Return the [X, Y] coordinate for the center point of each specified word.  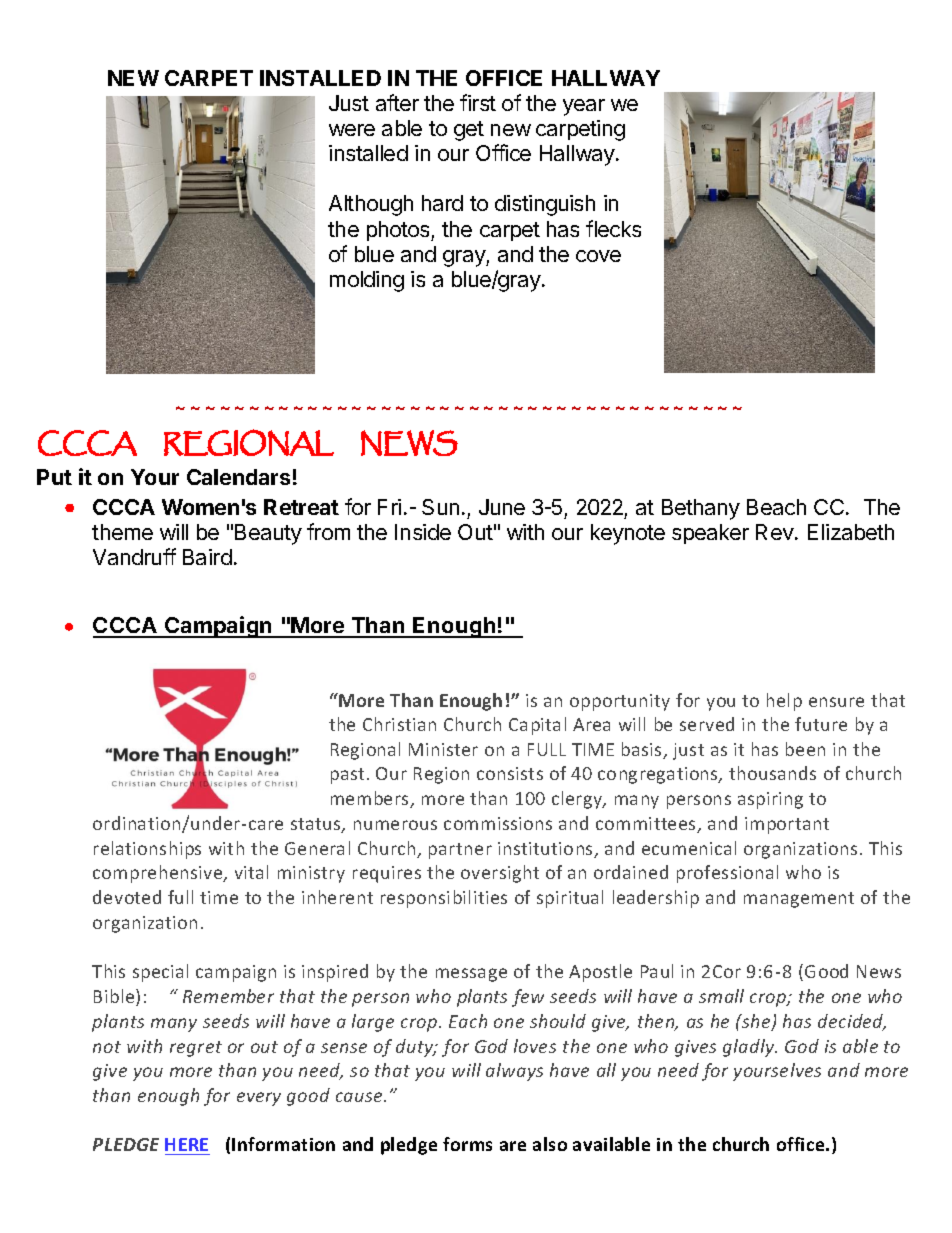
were [352, 130]
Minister [443, 749]
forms [467, 1144]
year [584, 107]
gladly [750, 1048]
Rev [776, 532]
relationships [147, 850]
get [469, 131]
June [502, 507]
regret [196, 1049]
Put [54, 477]
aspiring [770, 800]
